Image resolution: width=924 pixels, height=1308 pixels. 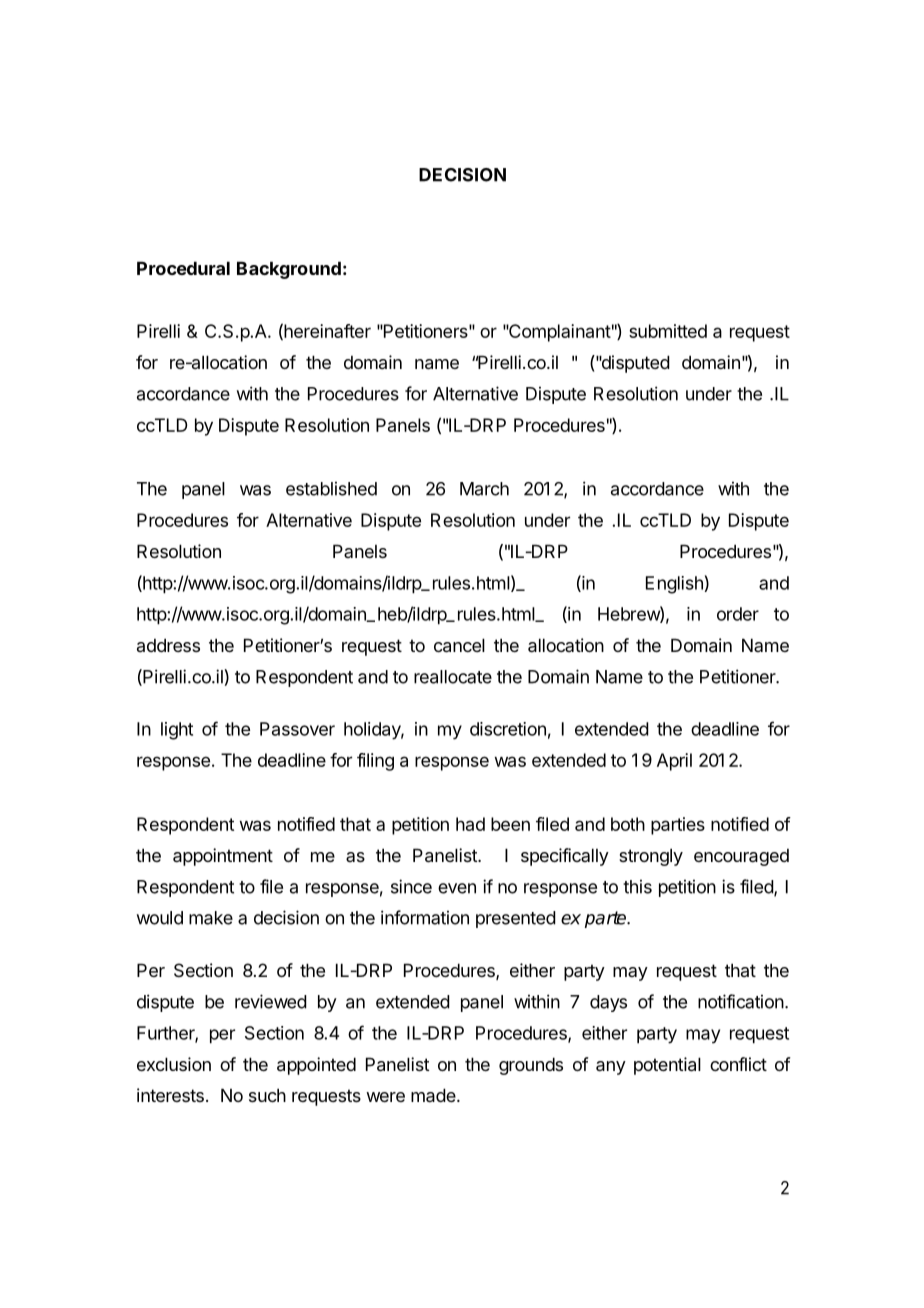 I want to click on such, so click(x=267, y=1095).
